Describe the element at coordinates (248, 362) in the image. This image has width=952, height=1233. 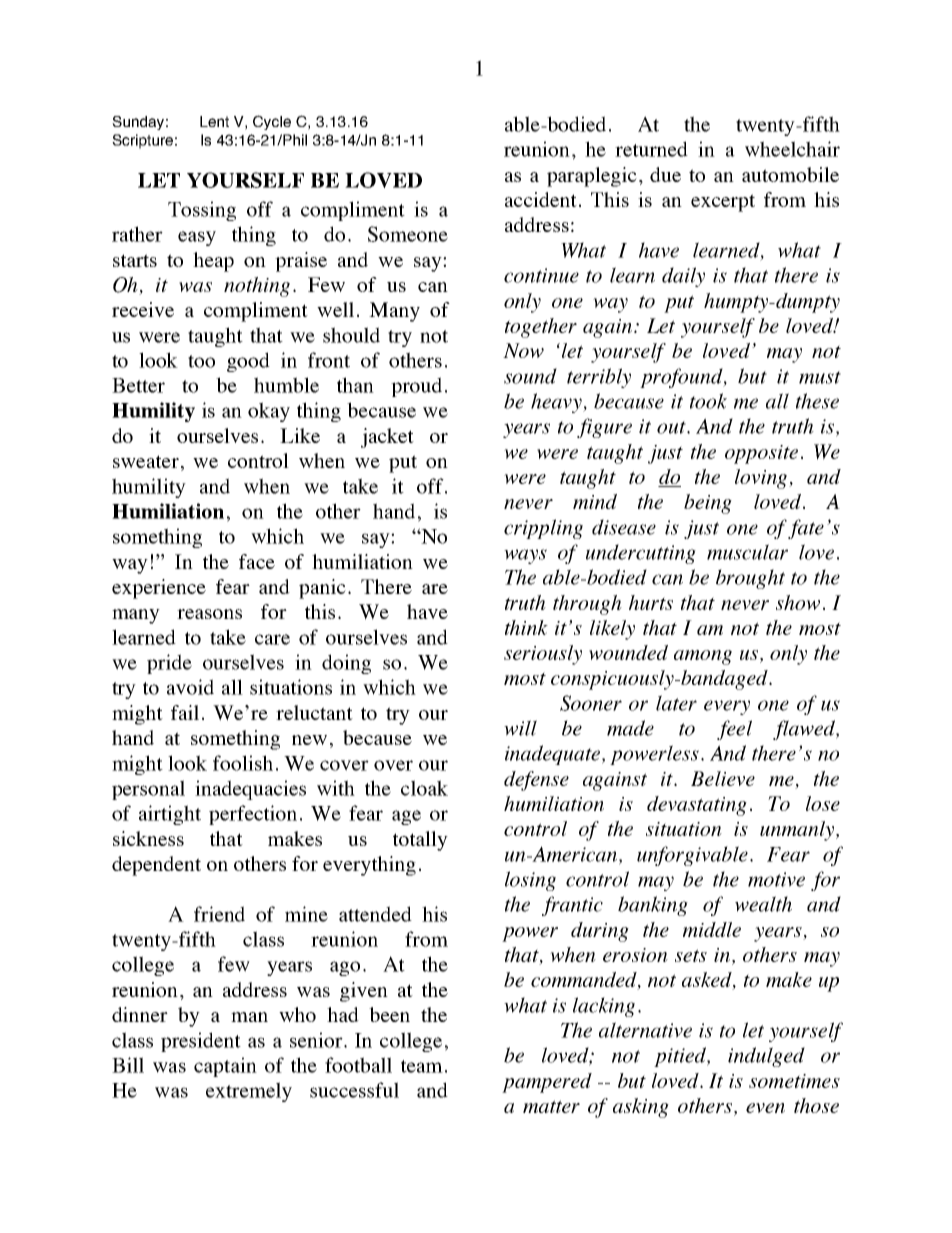
I see `good` at that location.
